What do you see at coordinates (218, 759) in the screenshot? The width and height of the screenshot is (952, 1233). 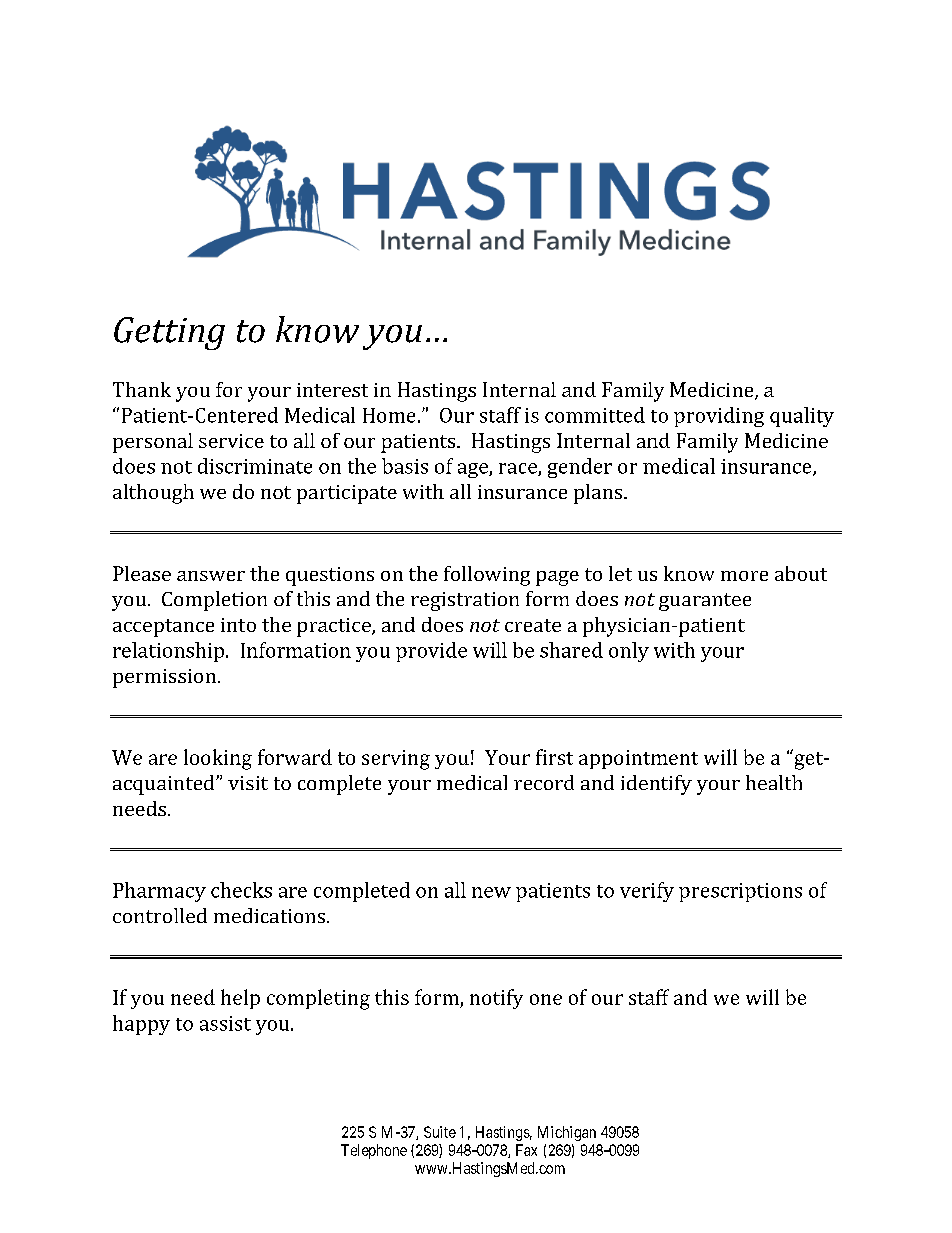 I see `looking` at bounding box center [218, 759].
